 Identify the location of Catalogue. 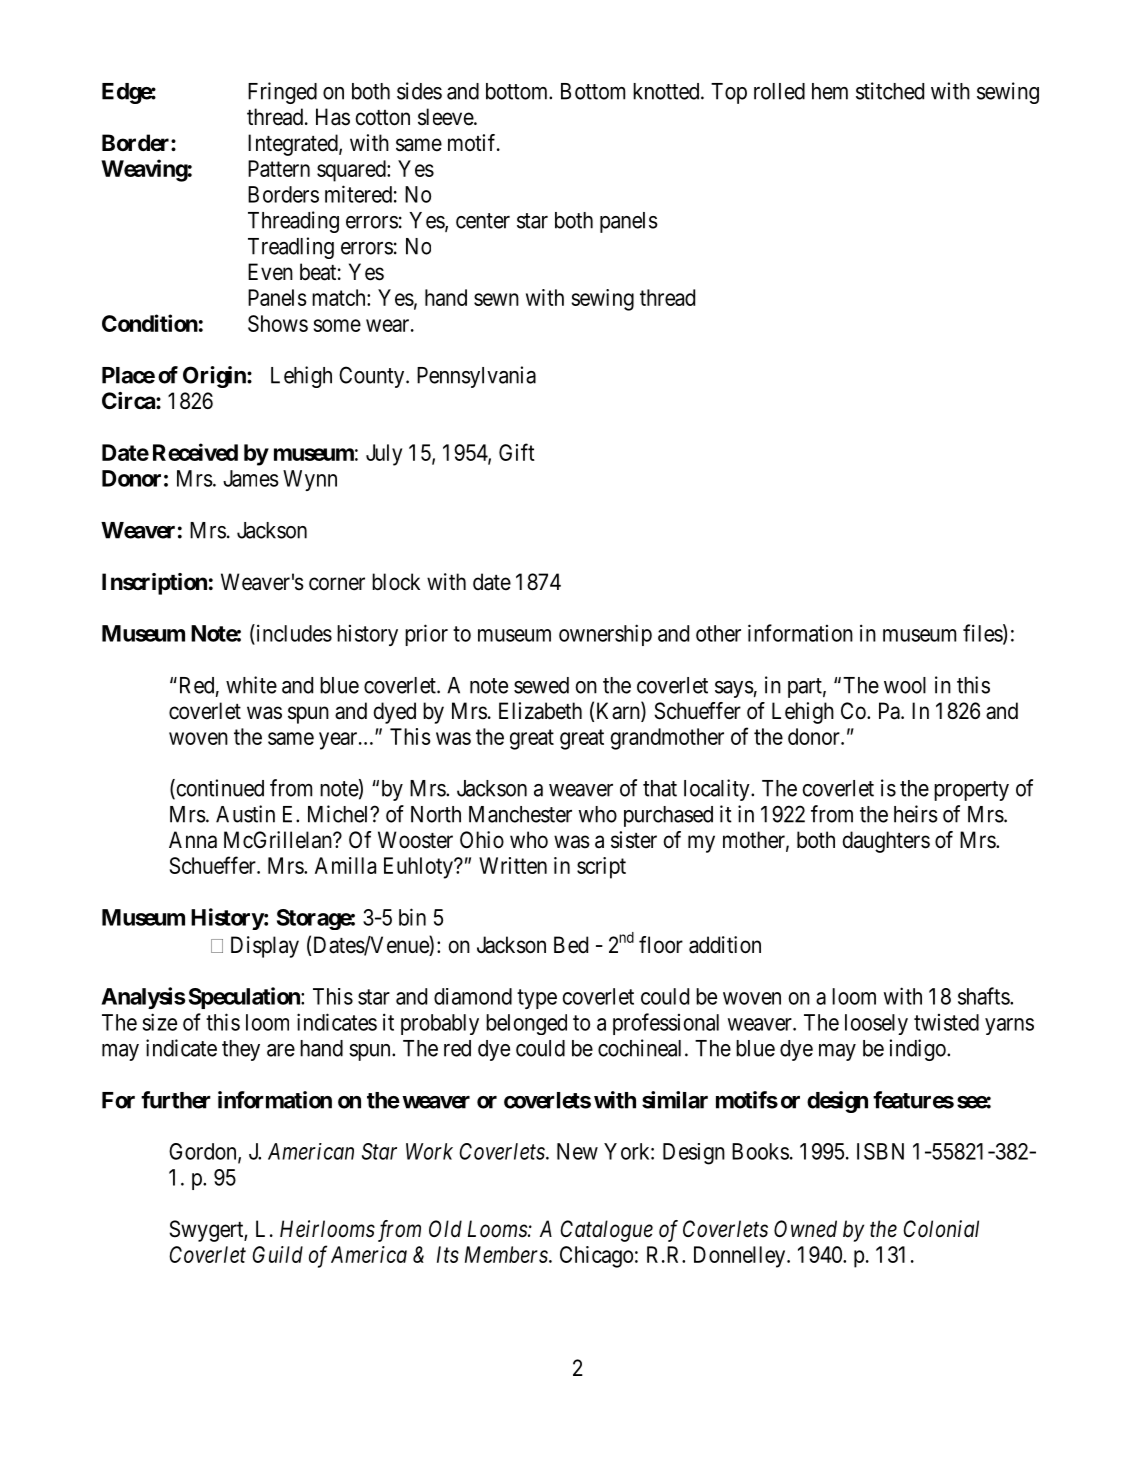
(606, 1231).
